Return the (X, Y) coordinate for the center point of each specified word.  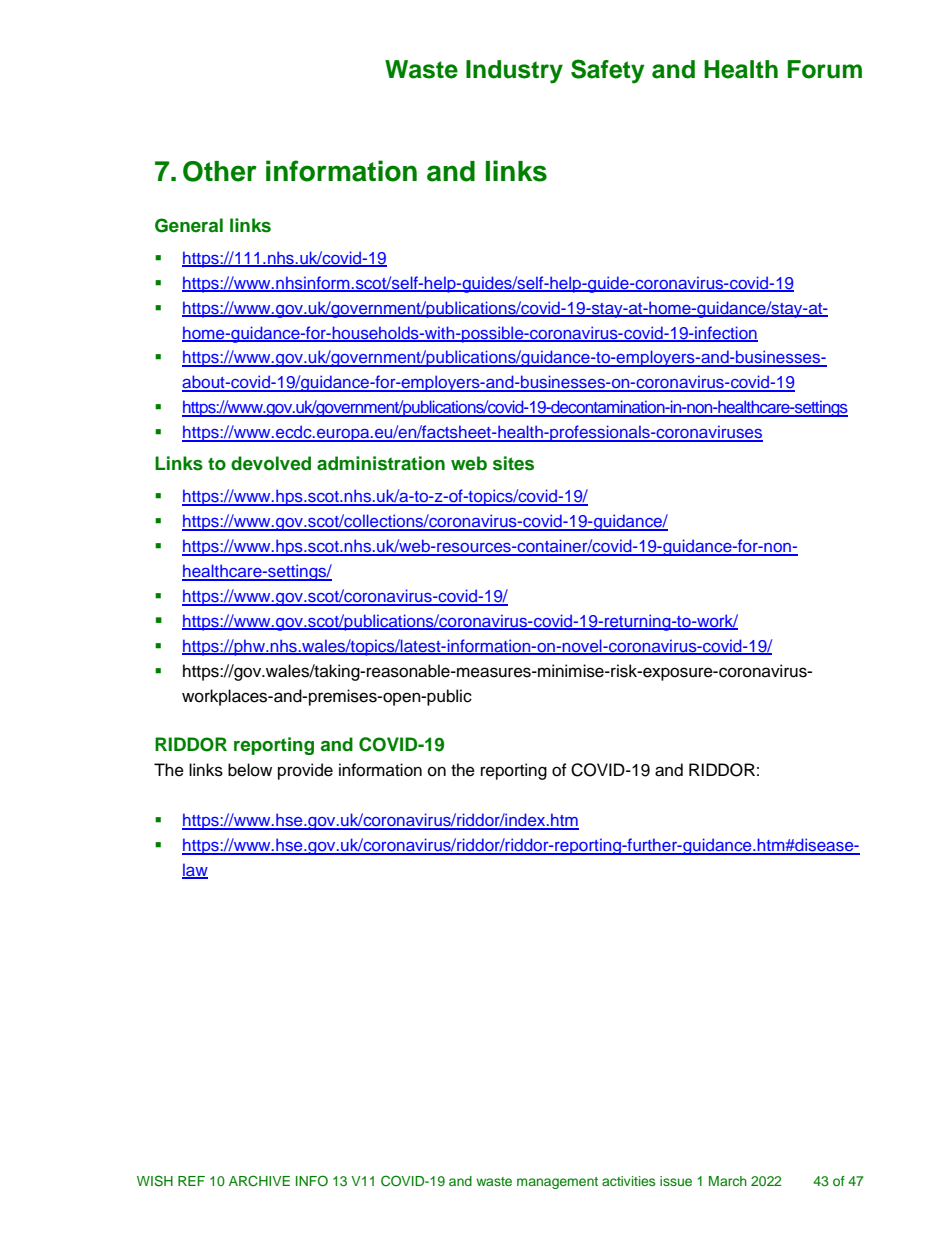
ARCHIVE (259, 1181)
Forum (825, 69)
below (250, 770)
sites (513, 463)
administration (381, 463)
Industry (514, 72)
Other (220, 171)
